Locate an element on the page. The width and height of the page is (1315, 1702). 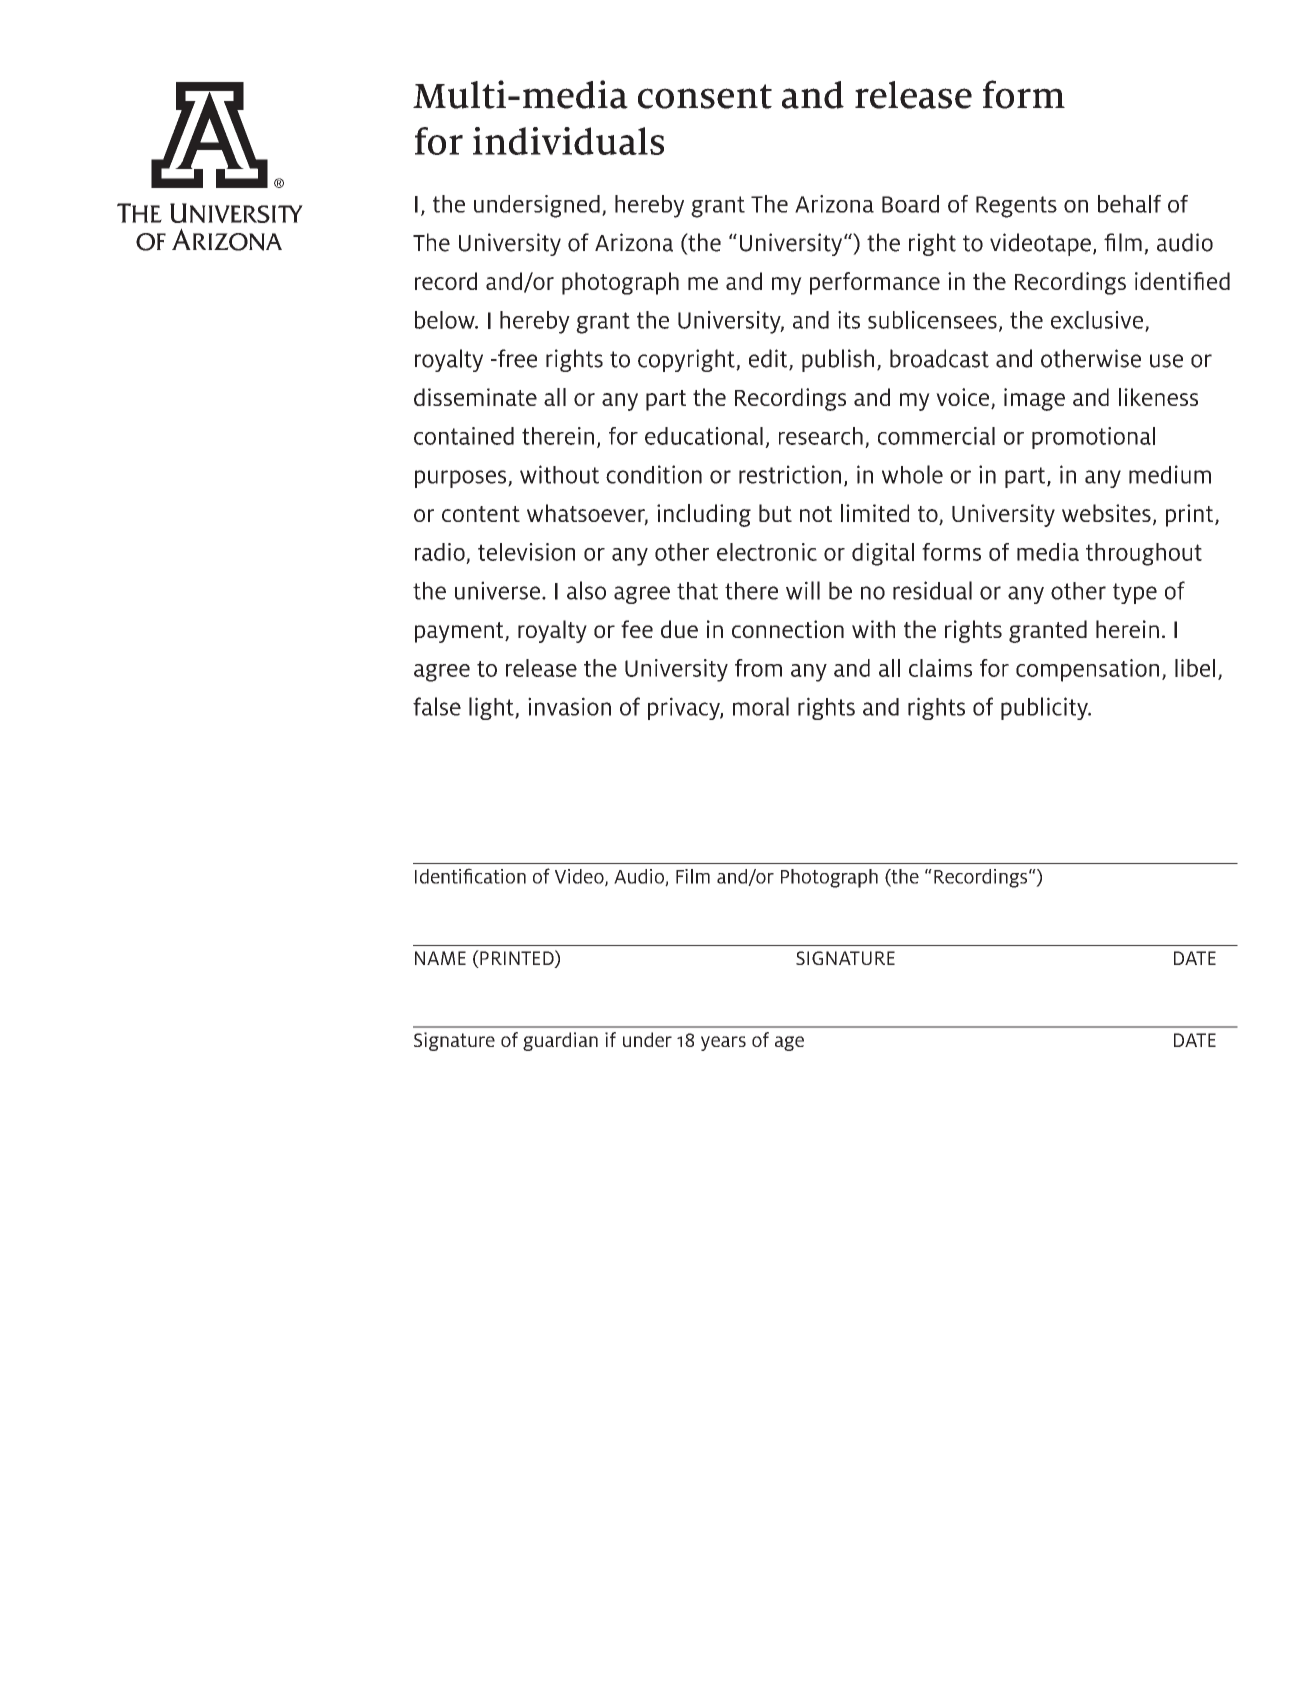
disseminate is located at coordinates (475, 397).
